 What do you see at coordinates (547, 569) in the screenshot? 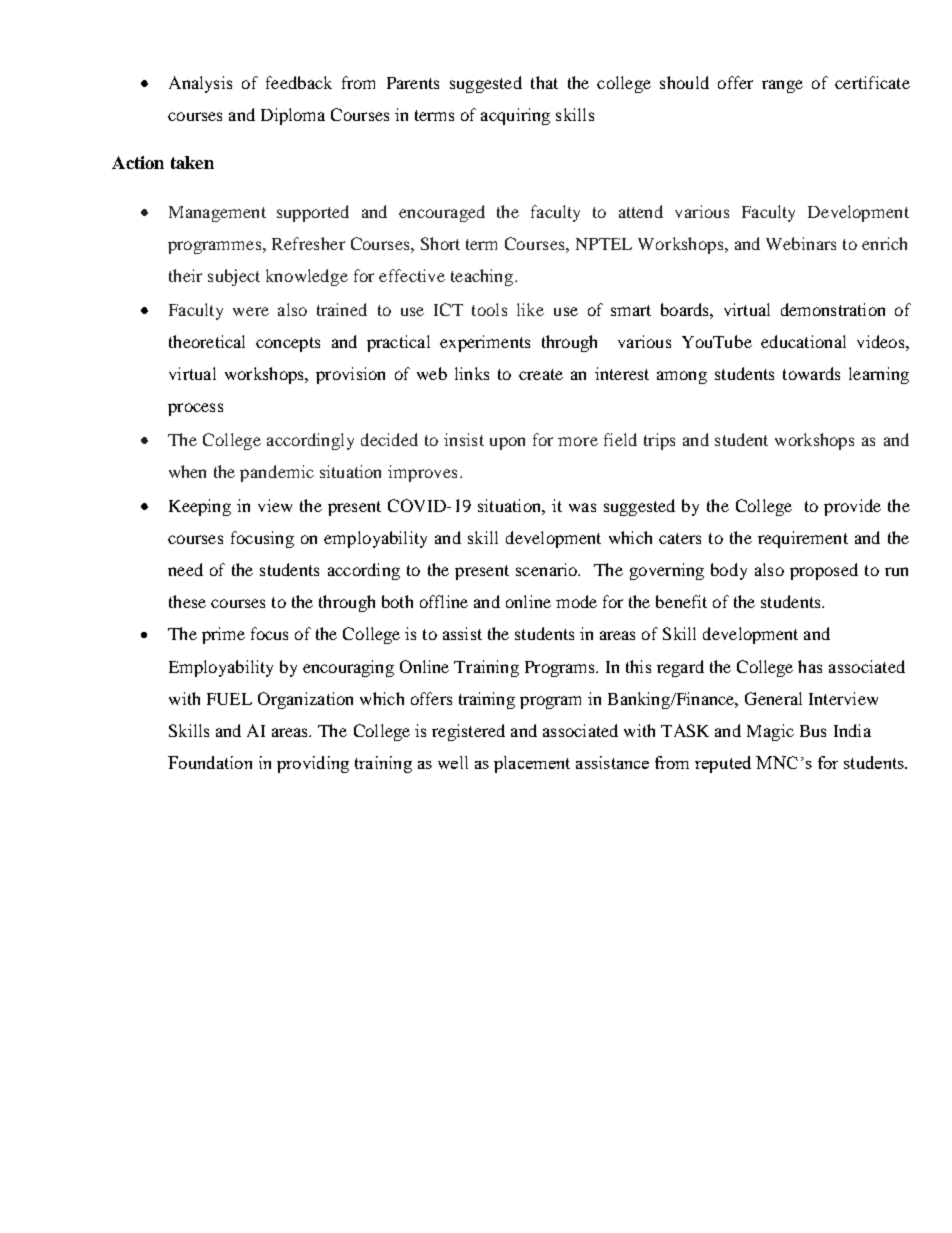
I see `scenario` at bounding box center [547, 569].
